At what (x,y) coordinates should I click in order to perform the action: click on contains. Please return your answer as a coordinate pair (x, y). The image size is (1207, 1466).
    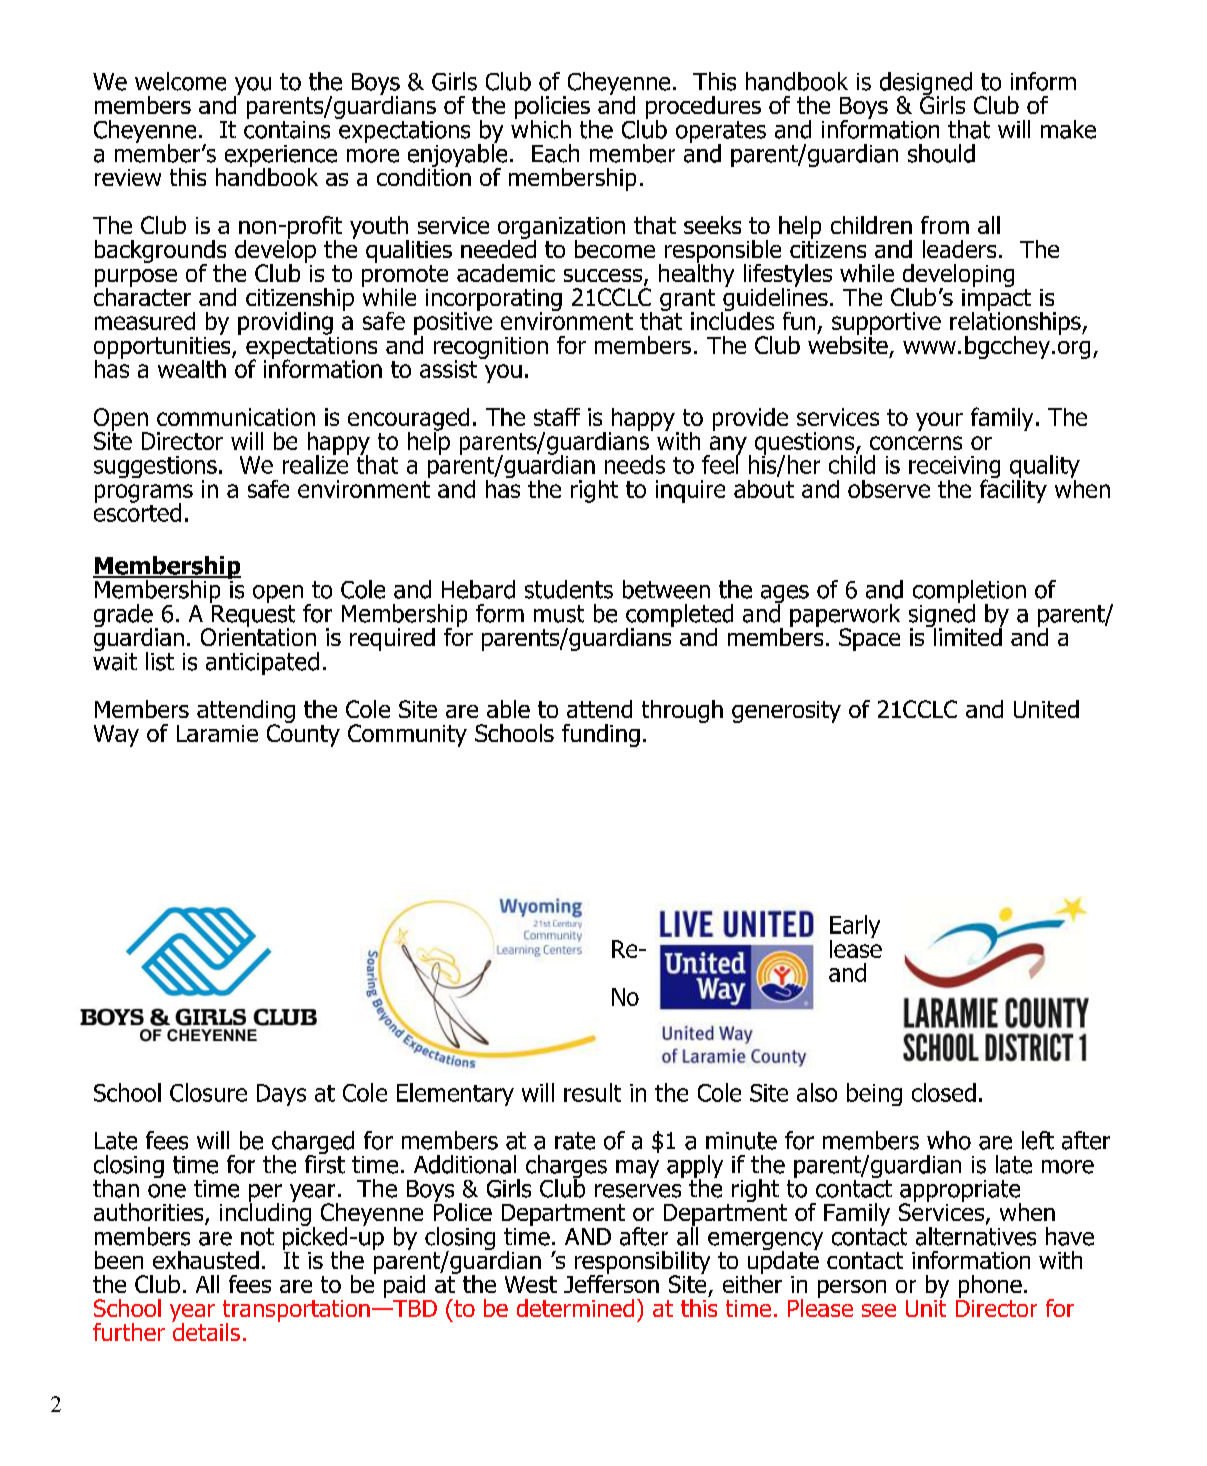
    Looking at the image, I should click on (287, 128).
